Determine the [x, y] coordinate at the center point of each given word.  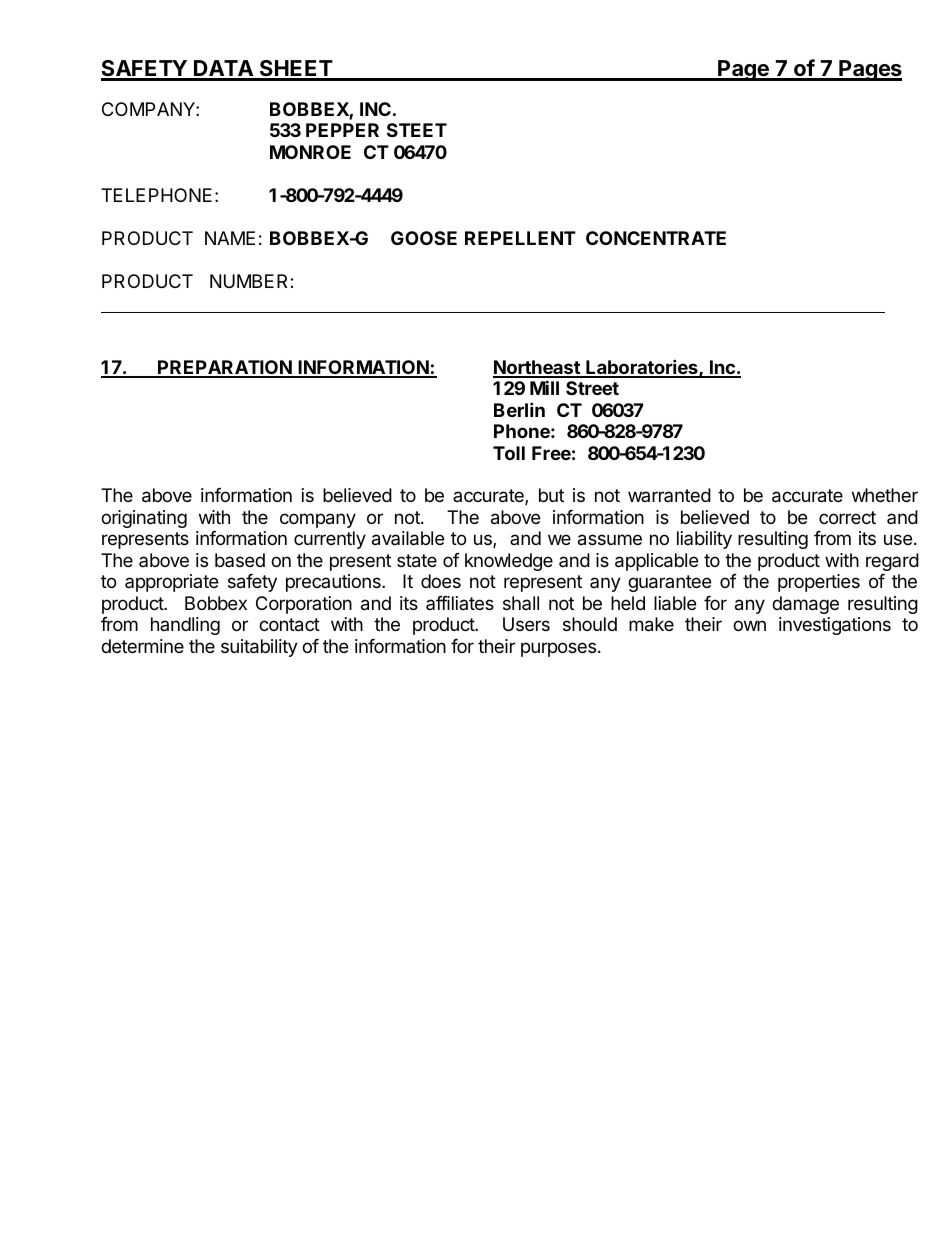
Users [526, 624]
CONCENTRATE [656, 238]
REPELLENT [520, 238]
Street [592, 388]
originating [144, 519]
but [551, 495]
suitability [259, 648]
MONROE [310, 152]
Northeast [537, 368]
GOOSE [424, 238]
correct [847, 517]
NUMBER [250, 281]
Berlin [519, 409]
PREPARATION [225, 368]
